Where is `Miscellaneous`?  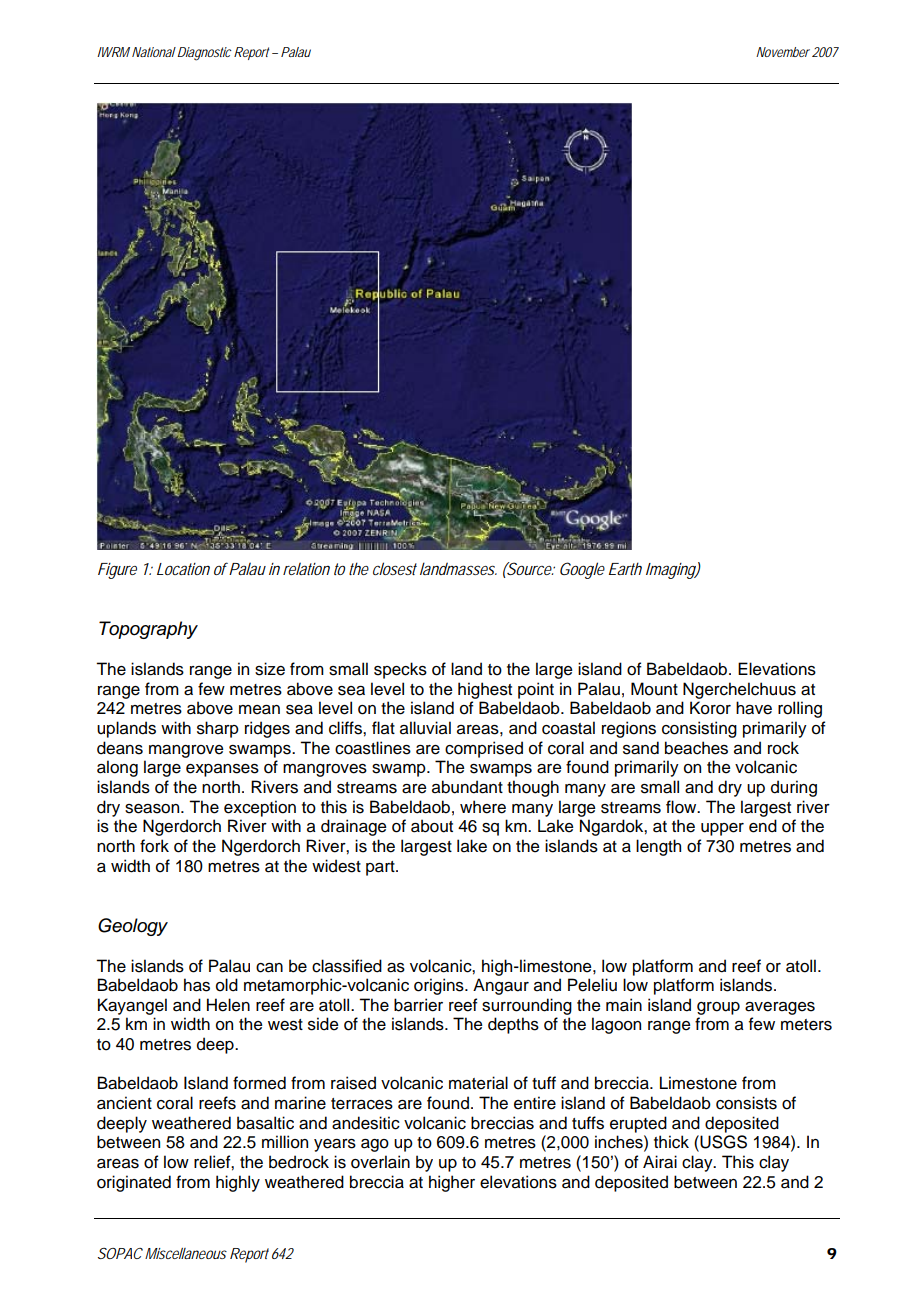 Miscellaneous is located at coordinates (186, 1253).
